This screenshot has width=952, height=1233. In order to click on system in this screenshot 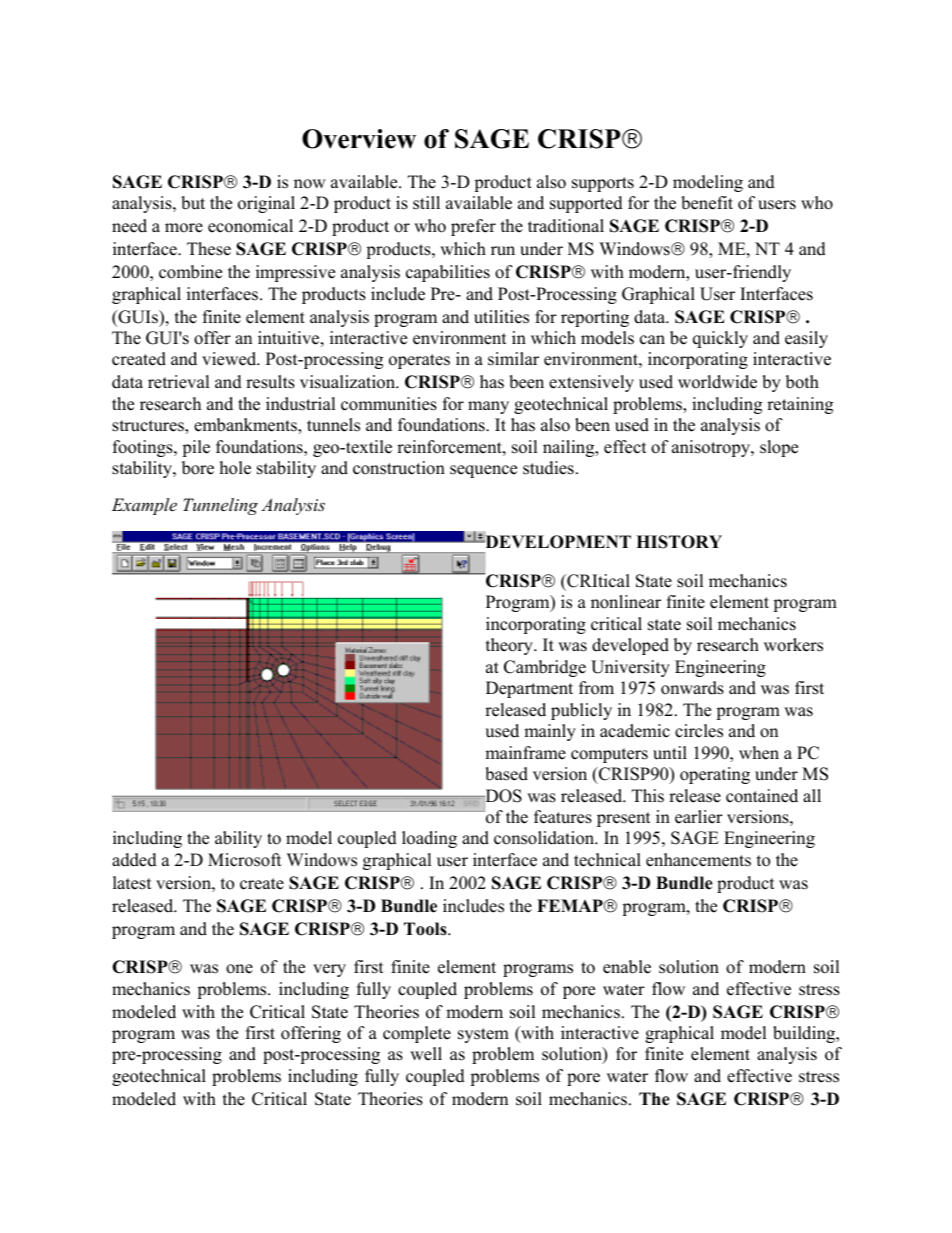, I will do `click(483, 1035)`.
